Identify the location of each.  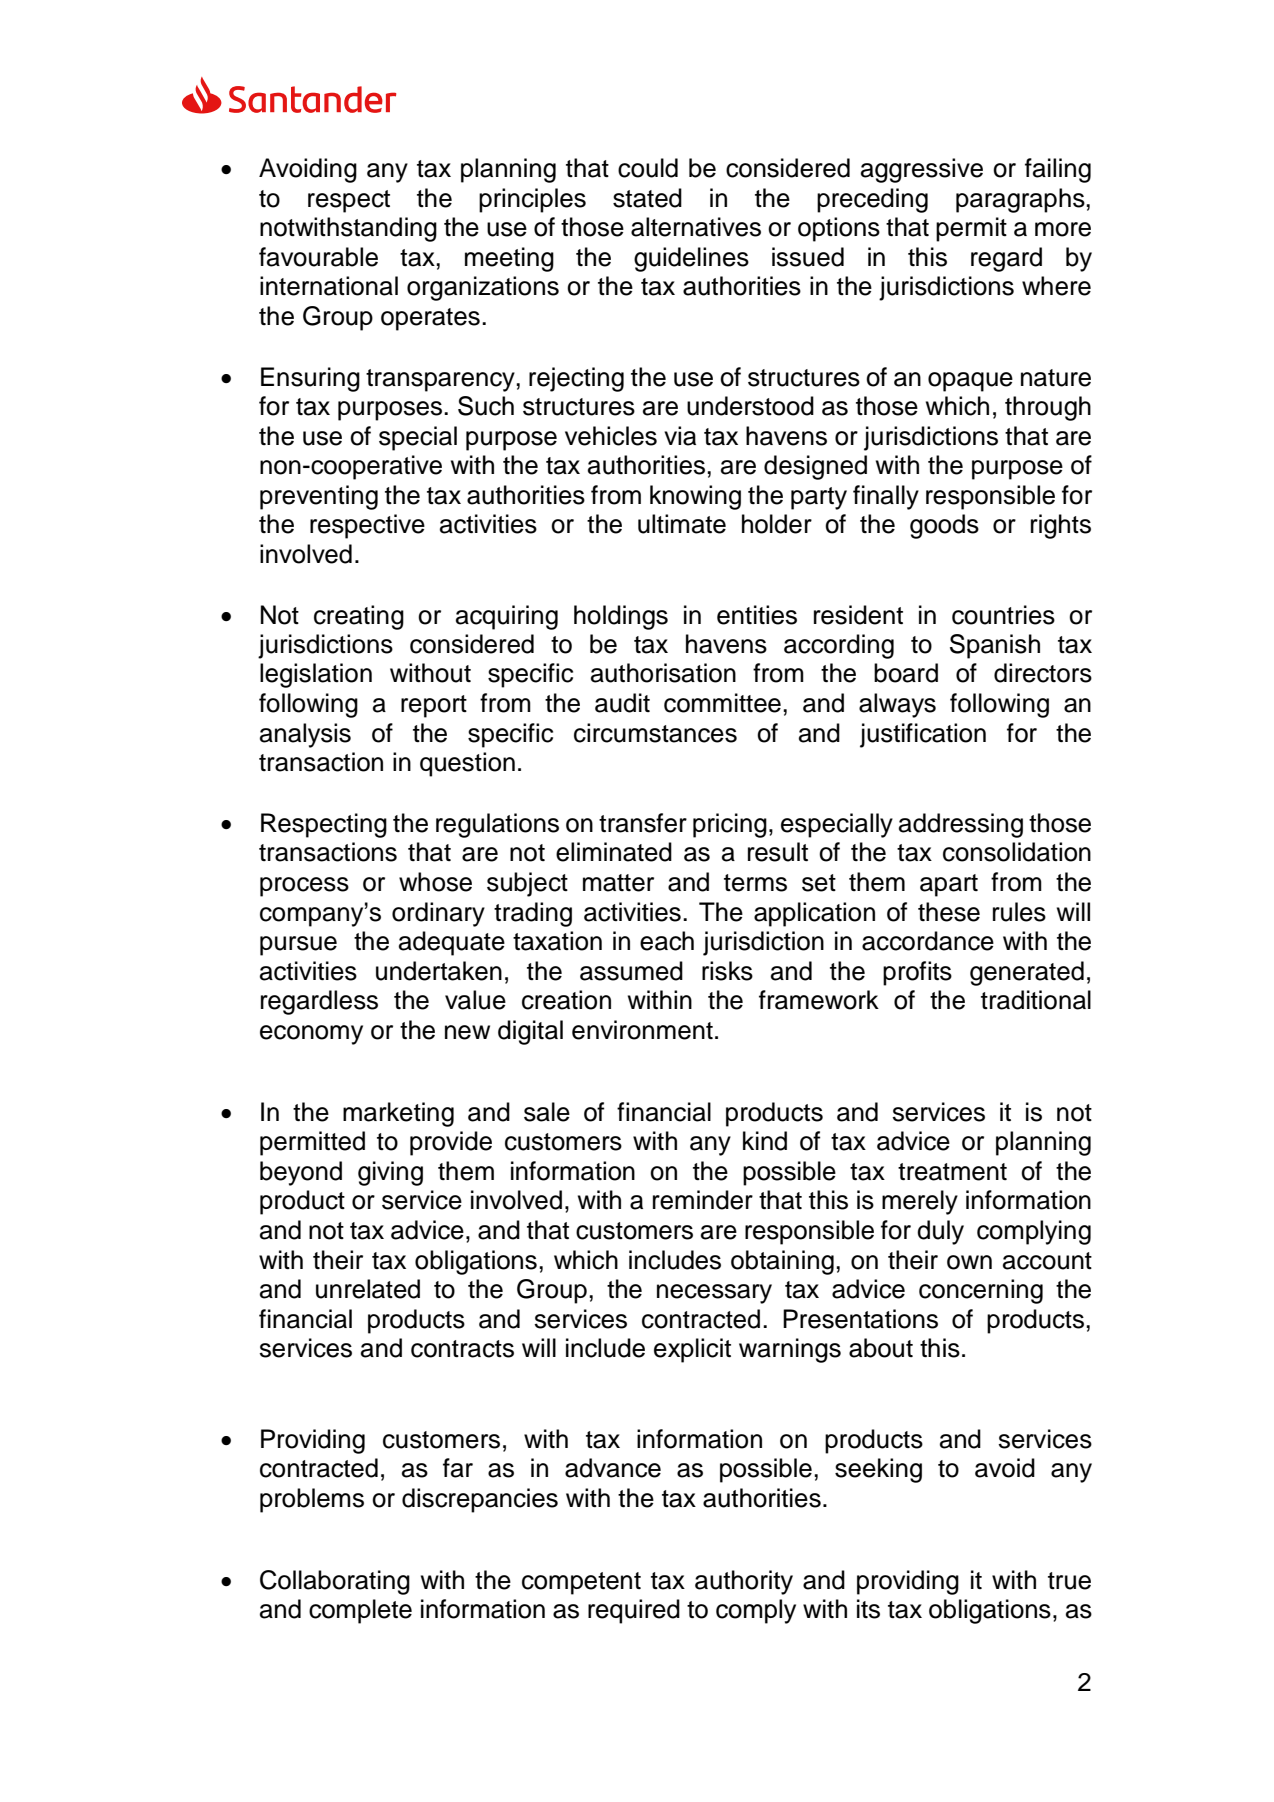
(667, 941).
